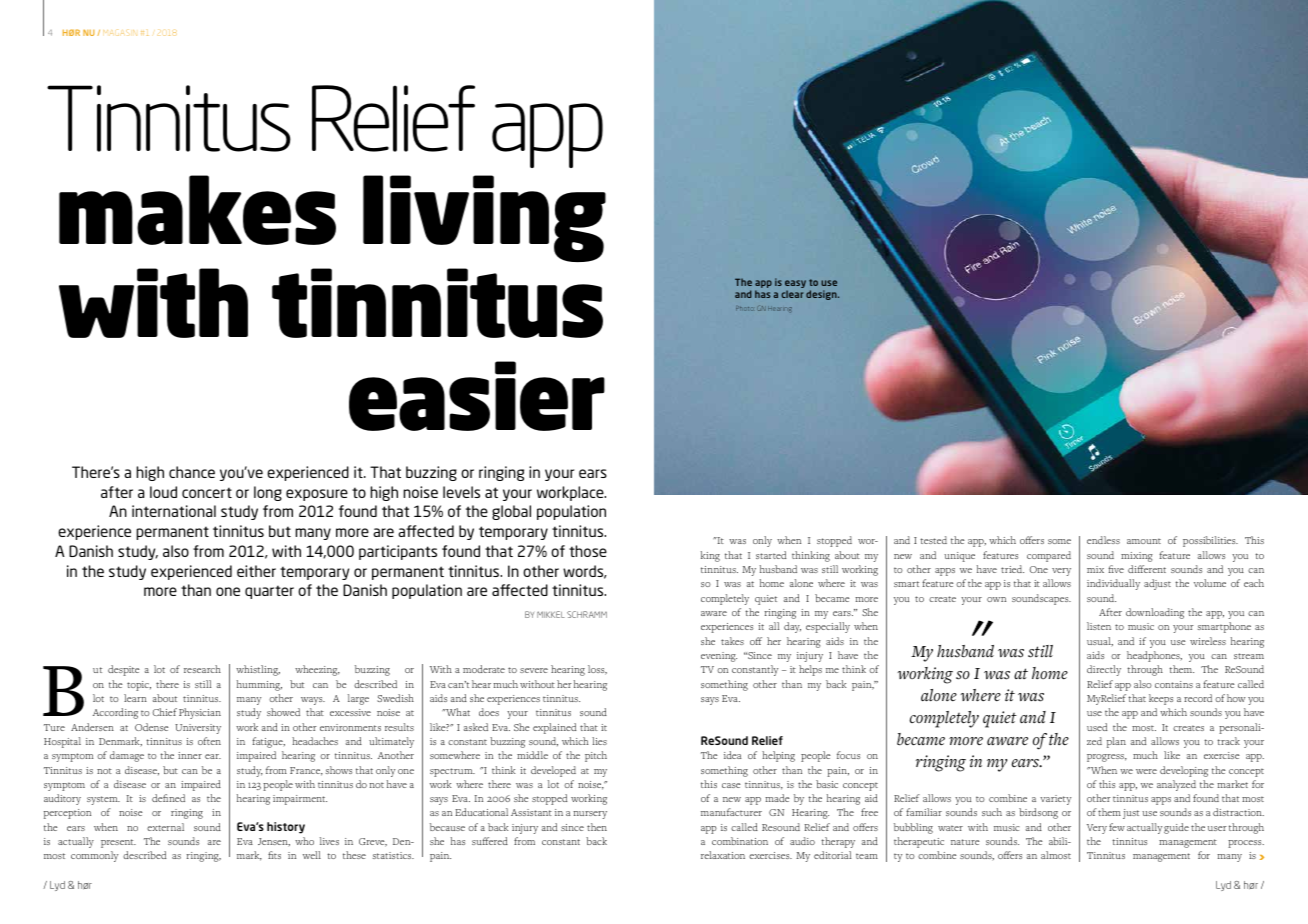 This screenshot has width=1308, height=924. What do you see at coordinates (1103, 540) in the screenshot?
I see `endless` at bounding box center [1103, 540].
